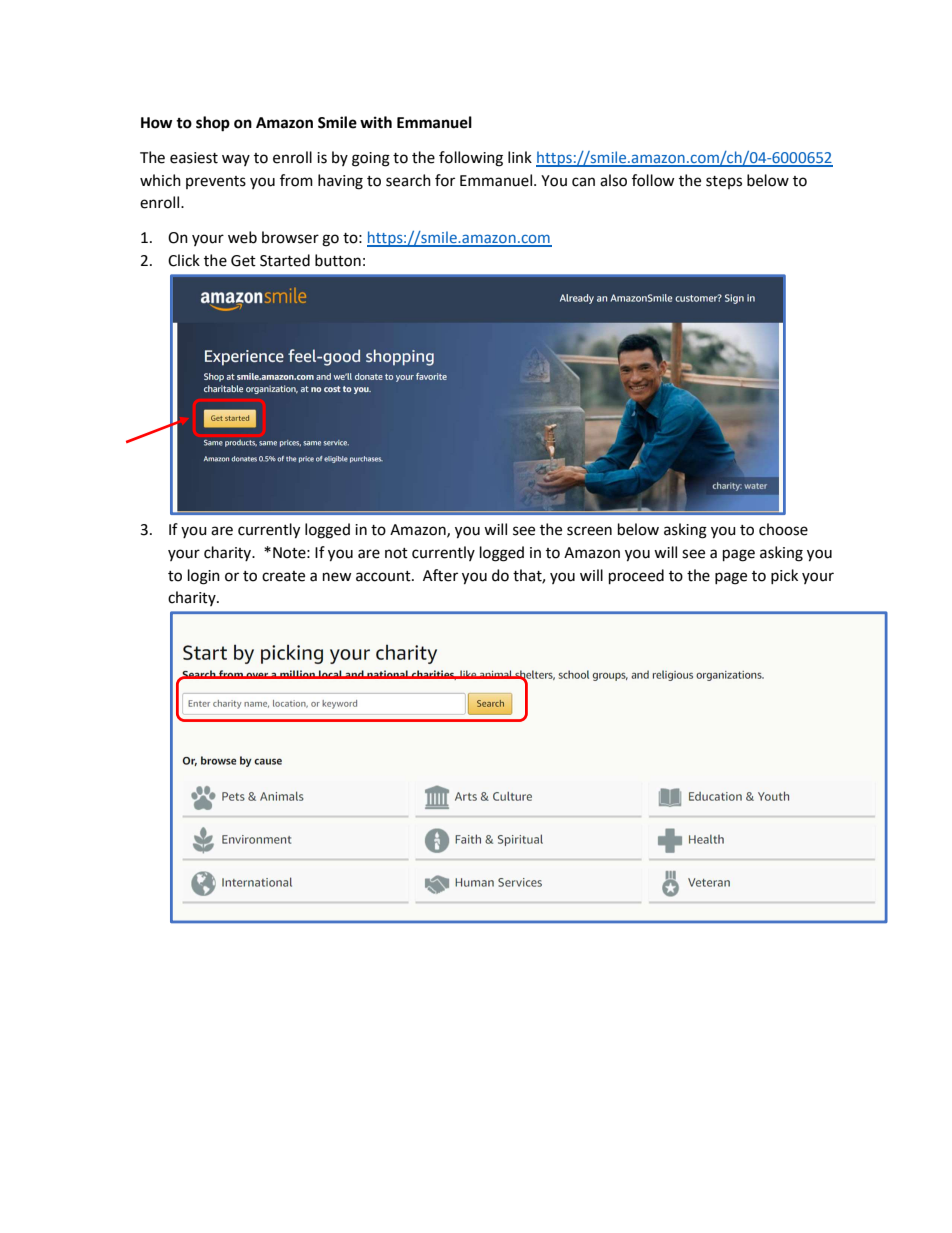  I want to click on Get, so click(243, 261).
